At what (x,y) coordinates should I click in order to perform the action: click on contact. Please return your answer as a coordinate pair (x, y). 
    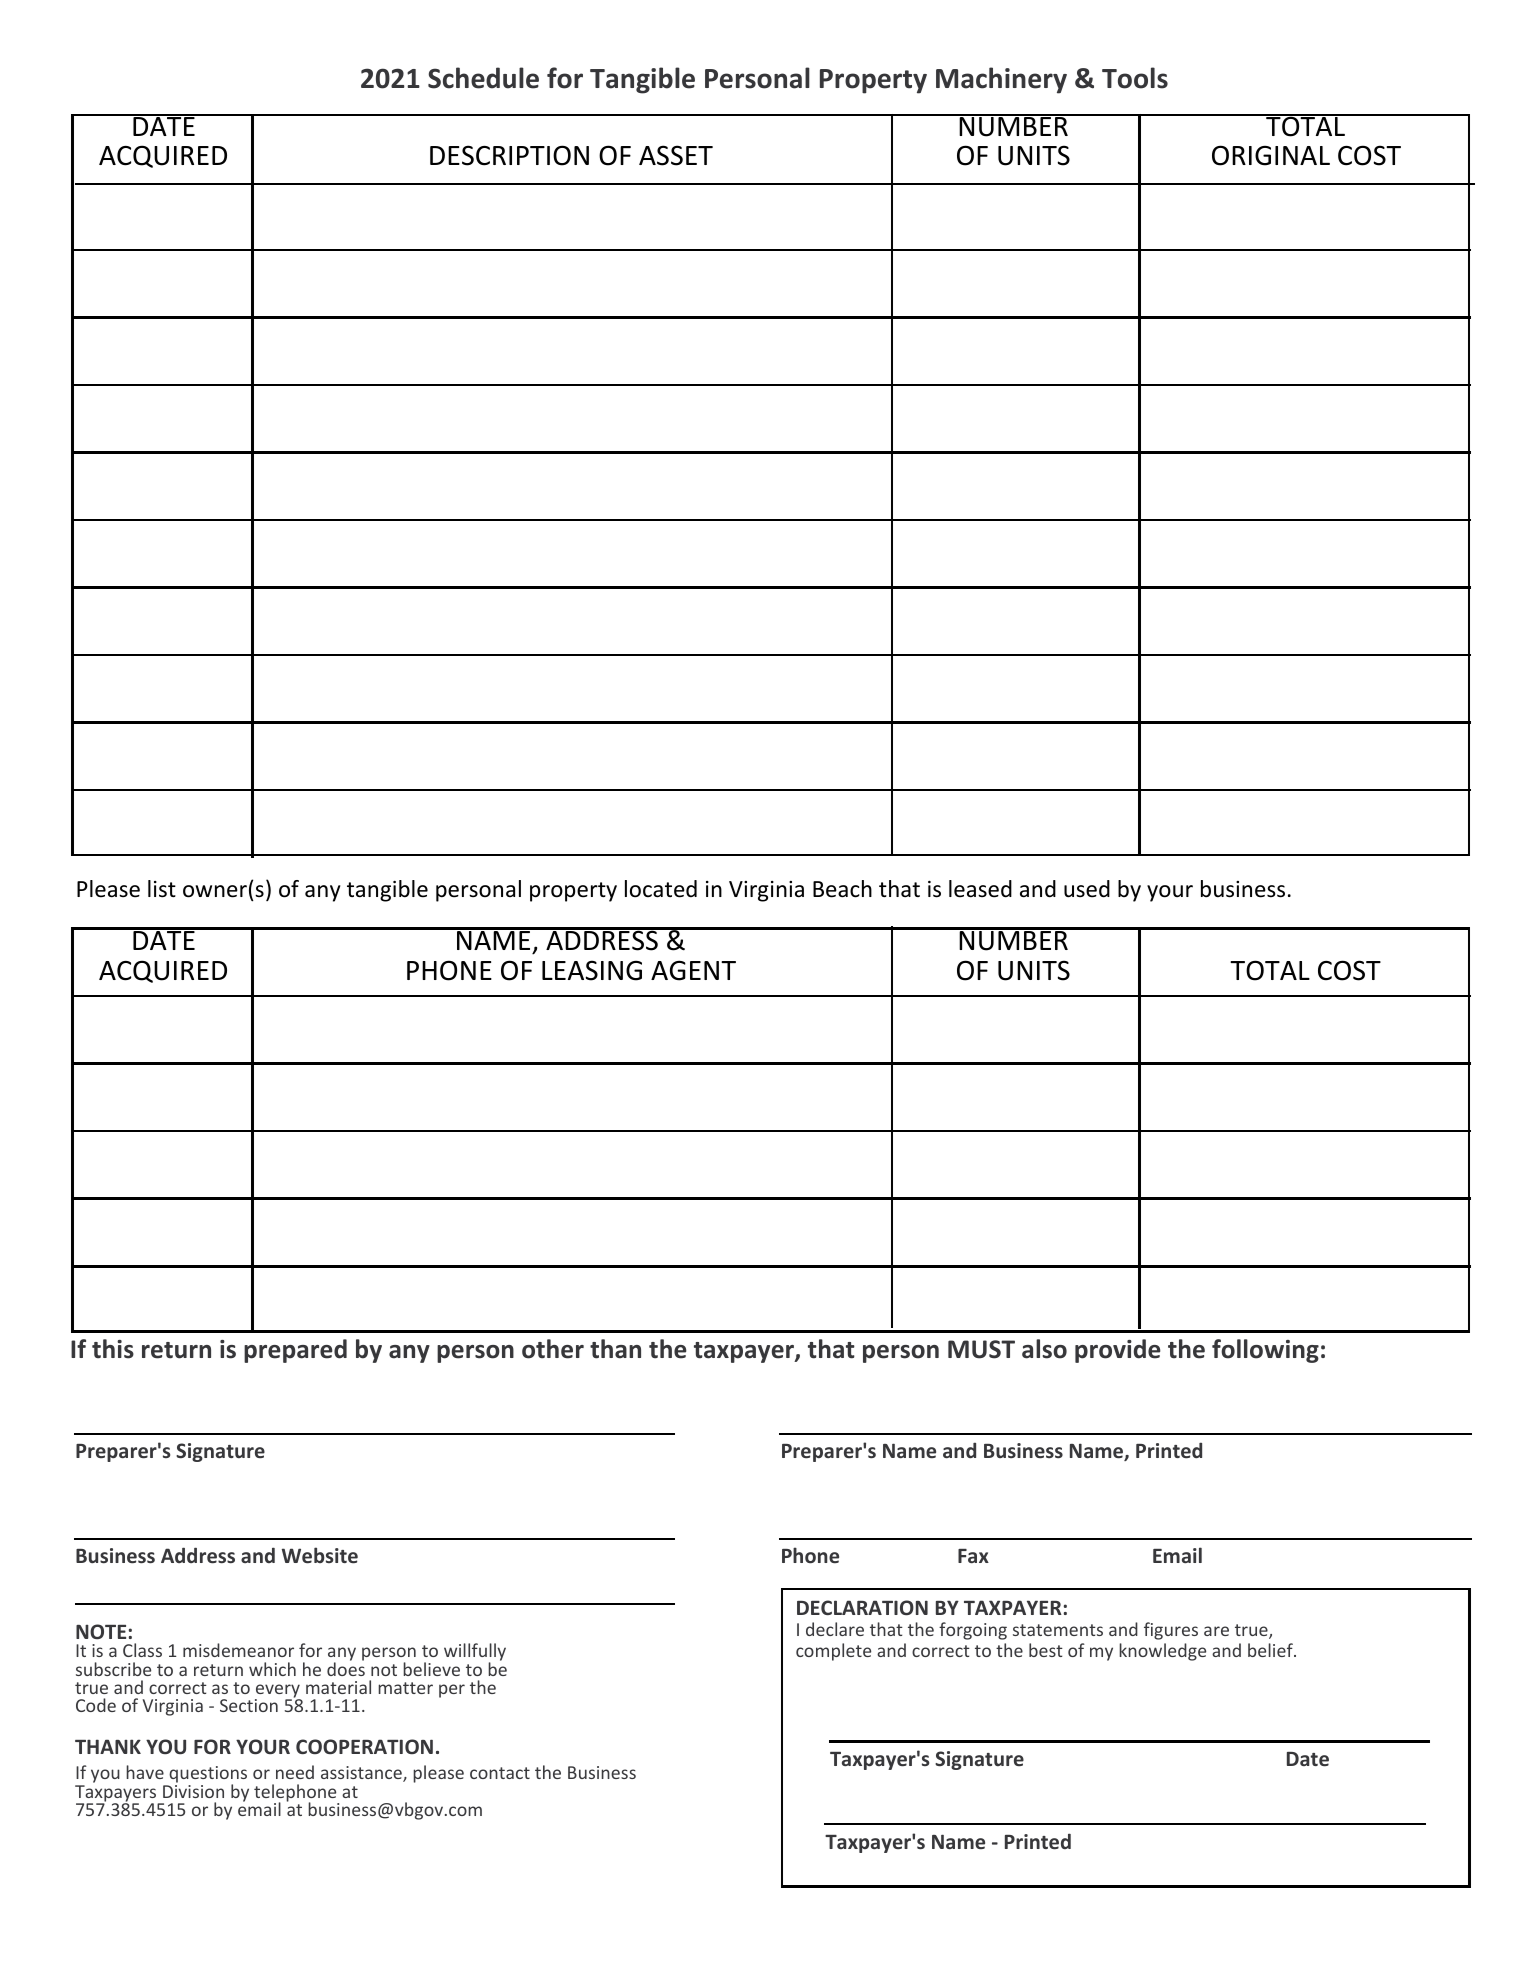
    Looking at the image, I should click on (500, 1773).
